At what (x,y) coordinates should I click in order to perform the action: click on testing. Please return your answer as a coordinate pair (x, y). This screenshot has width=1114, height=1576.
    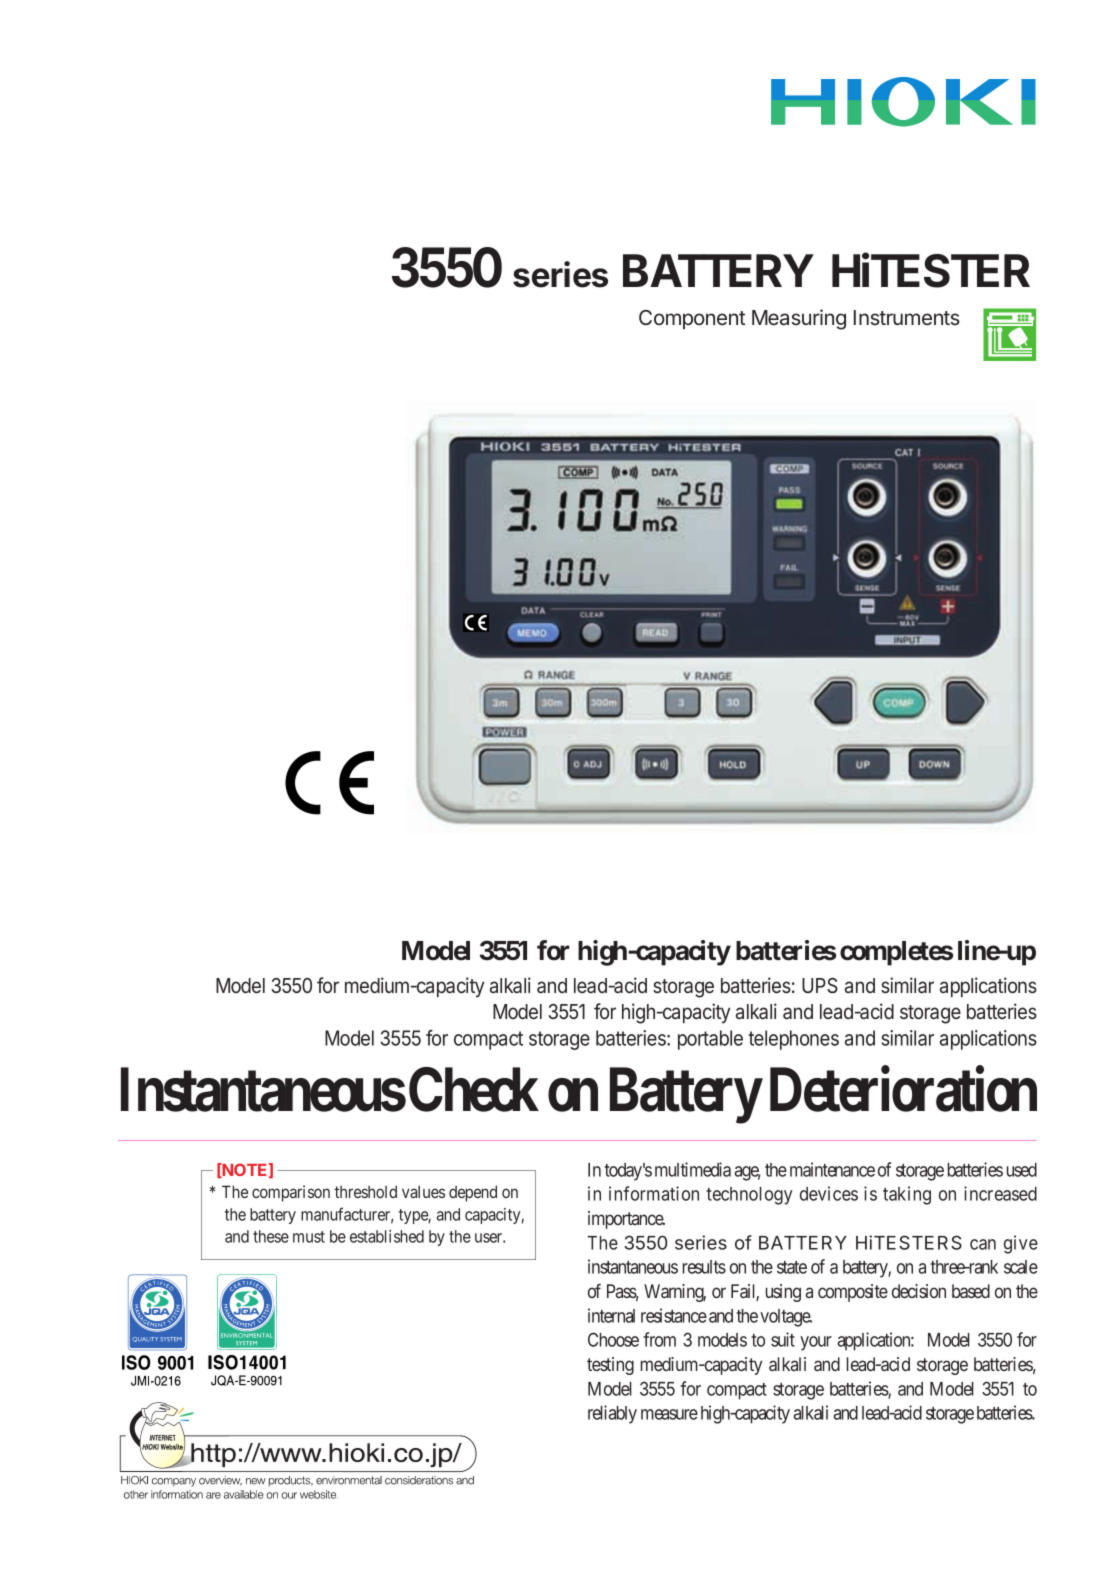
    Looking at the image, I should click on (610, 1366).
